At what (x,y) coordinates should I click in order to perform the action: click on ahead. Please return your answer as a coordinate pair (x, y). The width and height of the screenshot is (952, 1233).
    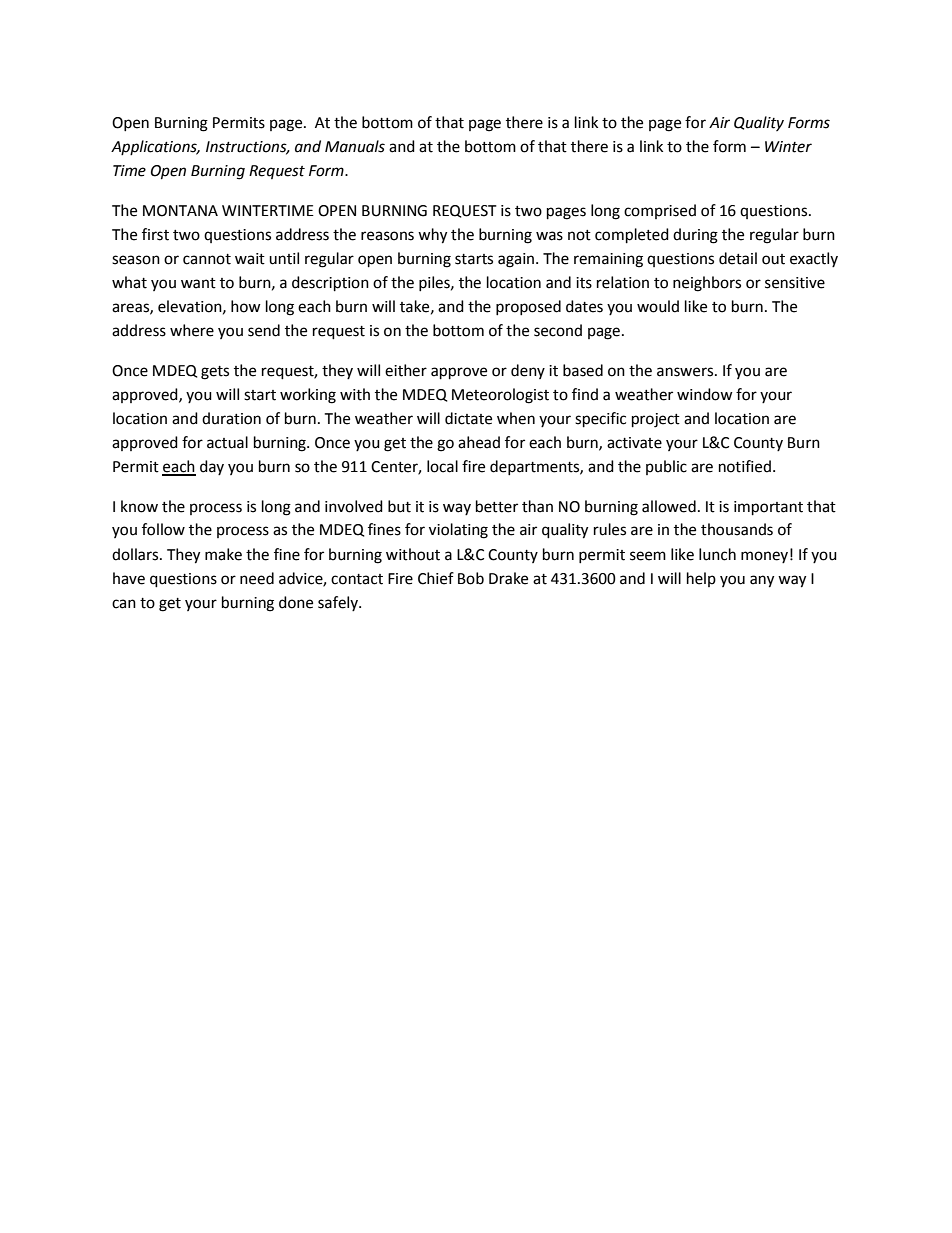
    Looking at the image, I should click on (479, 442).
